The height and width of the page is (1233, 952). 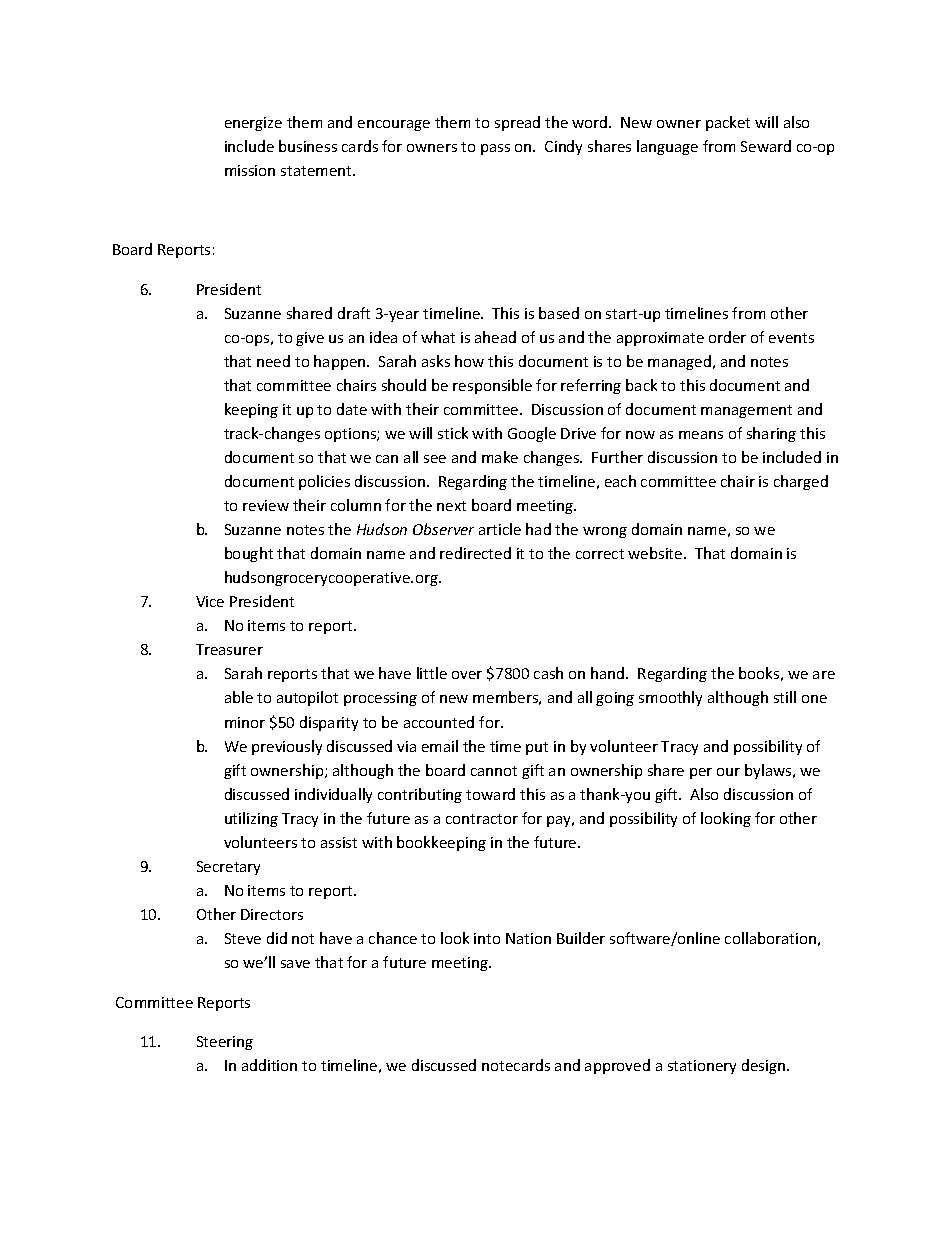 I want to click on Secretary, so click(x=228, y=868).
